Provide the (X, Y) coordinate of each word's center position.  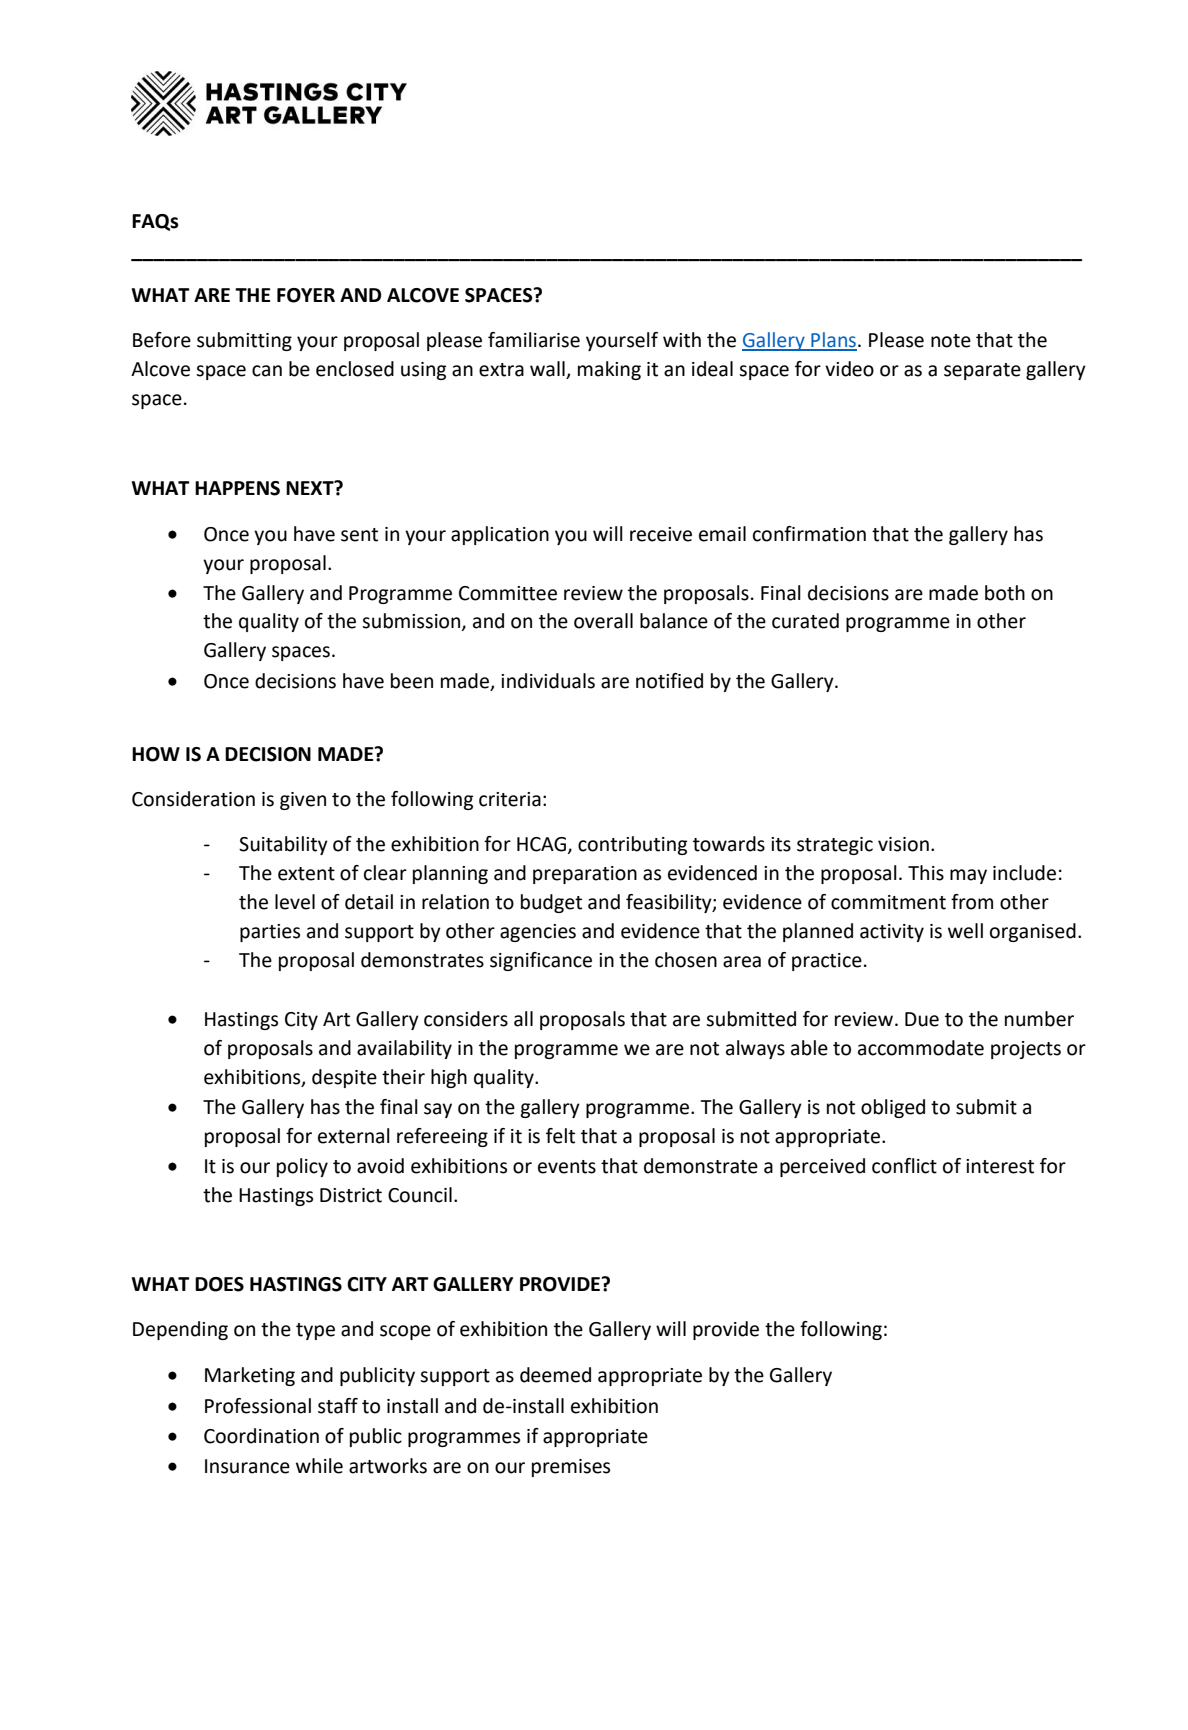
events (567, 1167)
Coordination (261, 1436)
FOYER (306, 295)
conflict (904, 1166)
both (1005, 593)
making (609, 370)
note (951, 341)
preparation (585, 875)
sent (359, 535)
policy (302, 1167)
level (295, 902)
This (926, 873)
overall (603, 621)
